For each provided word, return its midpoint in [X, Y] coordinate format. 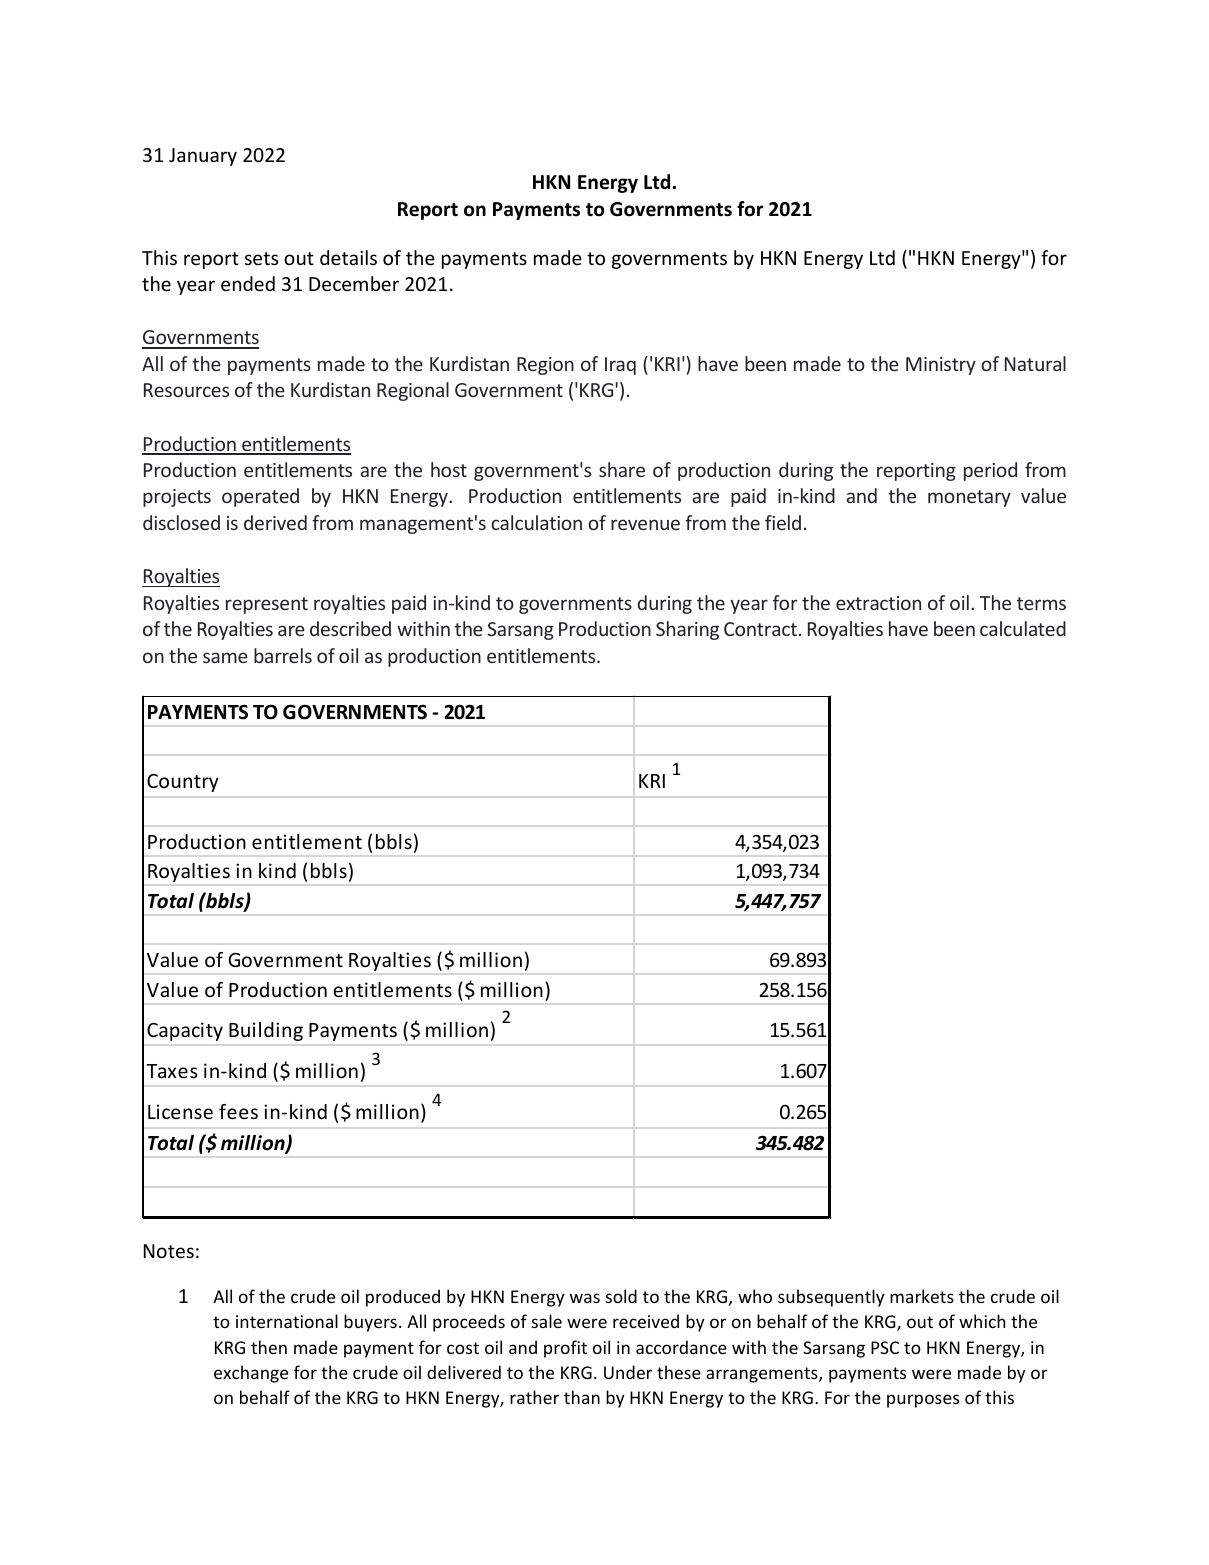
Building [266, 1031]
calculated [1023, 628]
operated [260, 497]
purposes [923, 1401]
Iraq [620, 366]
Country [183, 783]
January [203, 157]
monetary [969, 498]
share [622, 469]
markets [922, 1296]
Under [628, 1372]
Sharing [687, 630]
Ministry [941, 366]
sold [621, 1296]
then [269, 1347]
